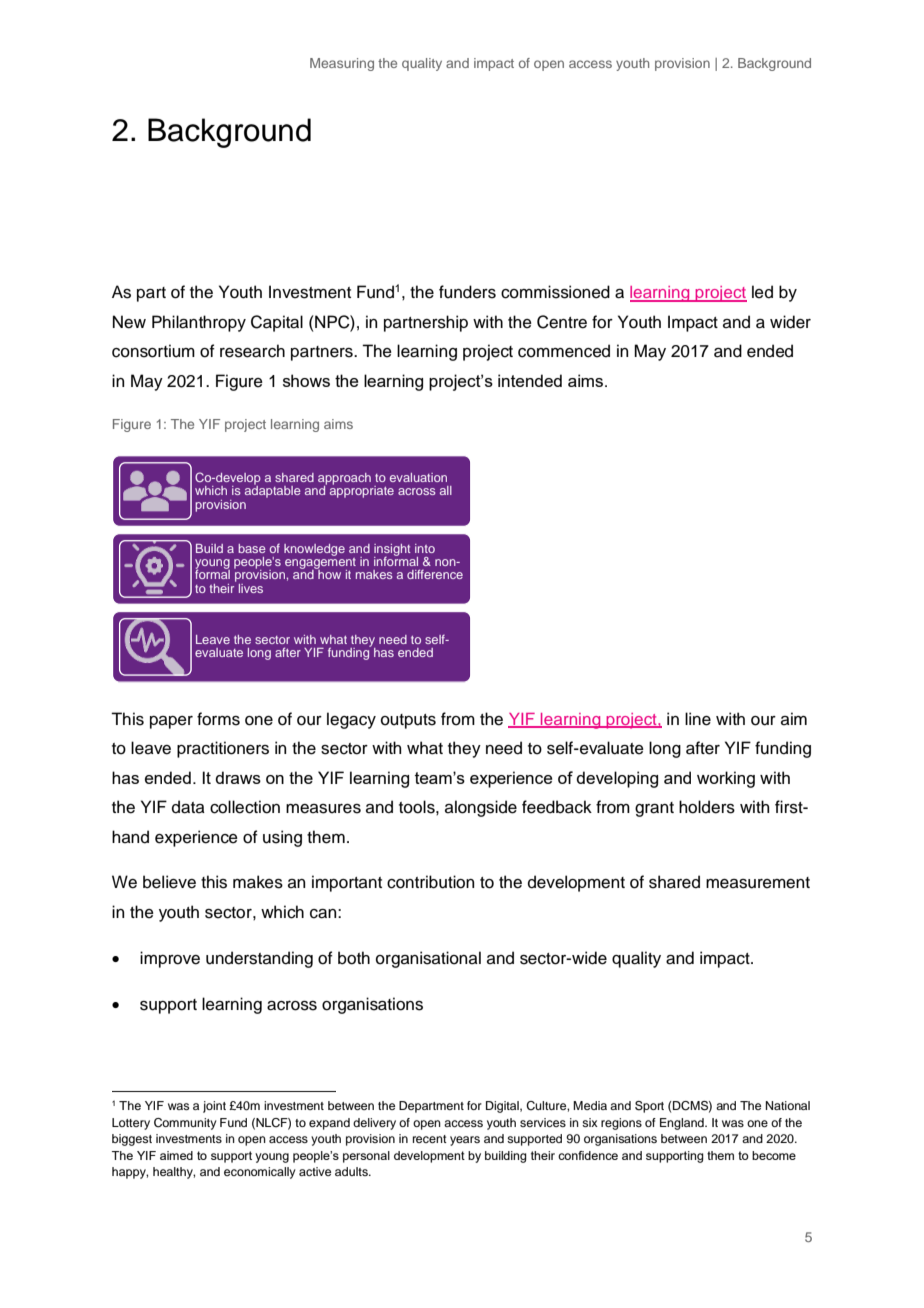 This screenshot has height=1308, width=924. I want to click on believe, so click(169, 882).
